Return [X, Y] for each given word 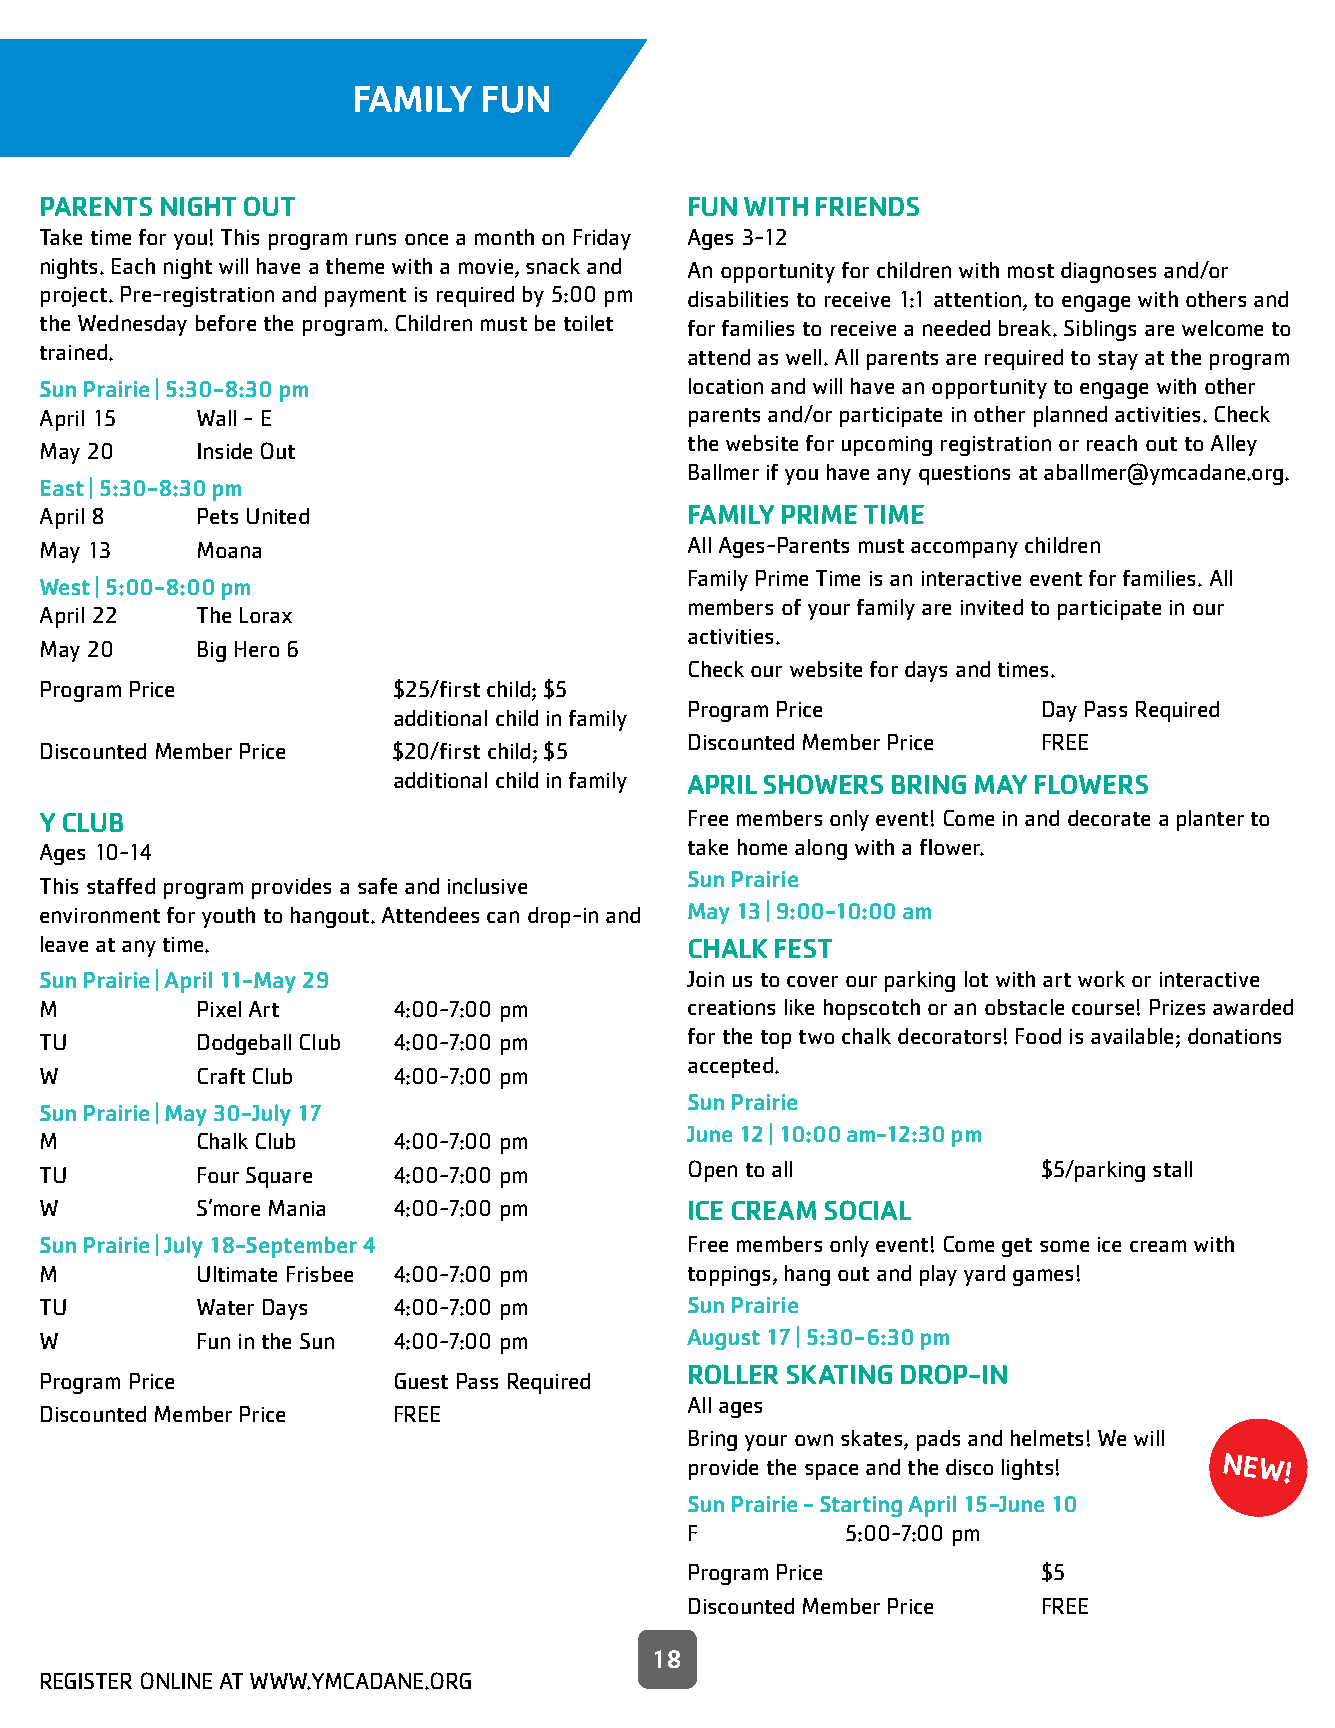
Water [225, 1307]
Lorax [266, 615]
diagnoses [1108, 272]
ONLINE [176, 1680]
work [1101, 979]
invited [992, 607]
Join [705, 979]
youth [228, 917]
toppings [729, 1276]
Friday [602, 239]
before [226, 323]
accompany [964, 549]
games [1043, 1277]
